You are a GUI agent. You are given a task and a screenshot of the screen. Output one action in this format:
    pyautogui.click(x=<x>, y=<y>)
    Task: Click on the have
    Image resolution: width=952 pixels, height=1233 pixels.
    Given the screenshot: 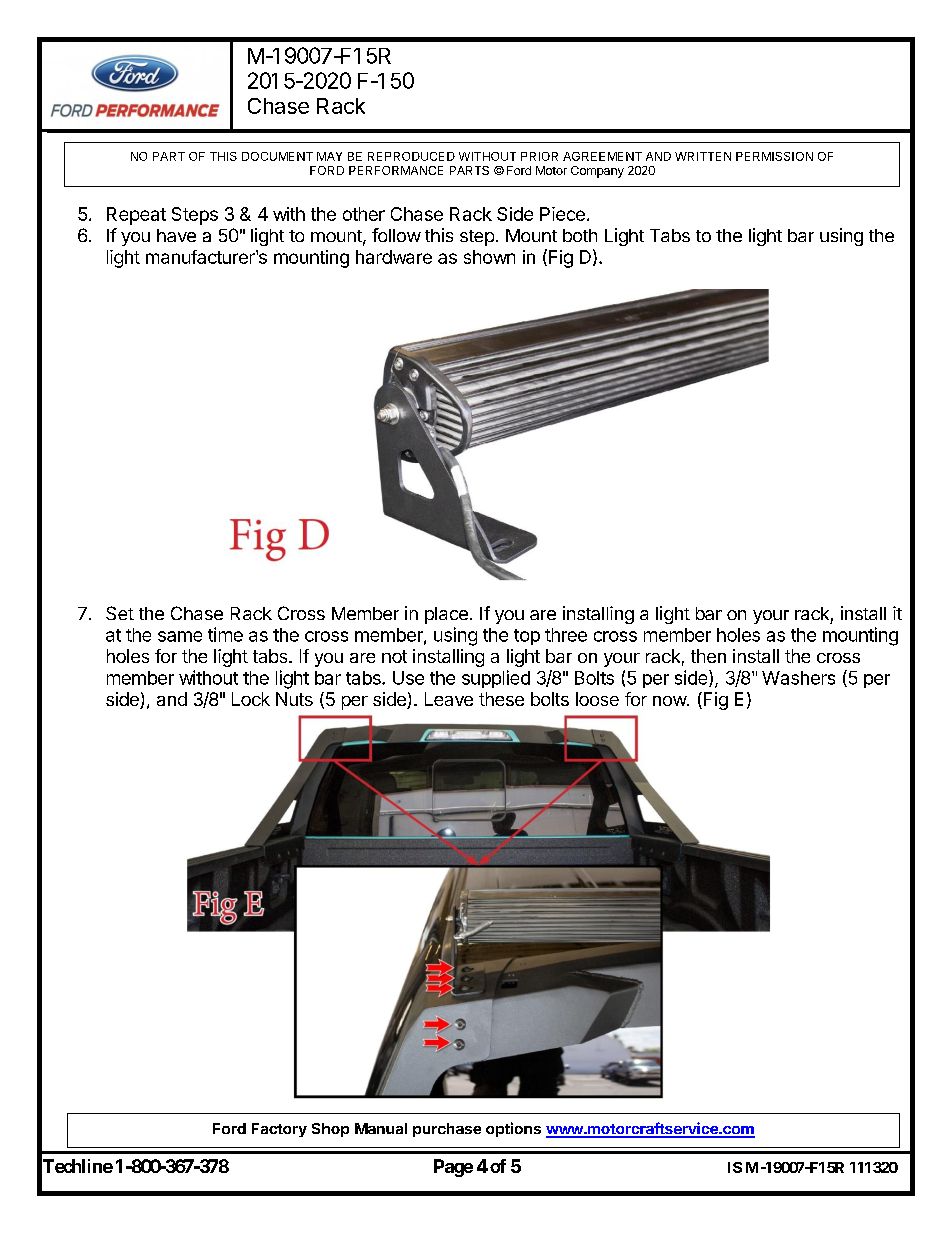 What is the action you would take?
    pyautogui.click(x=176, y=235)
